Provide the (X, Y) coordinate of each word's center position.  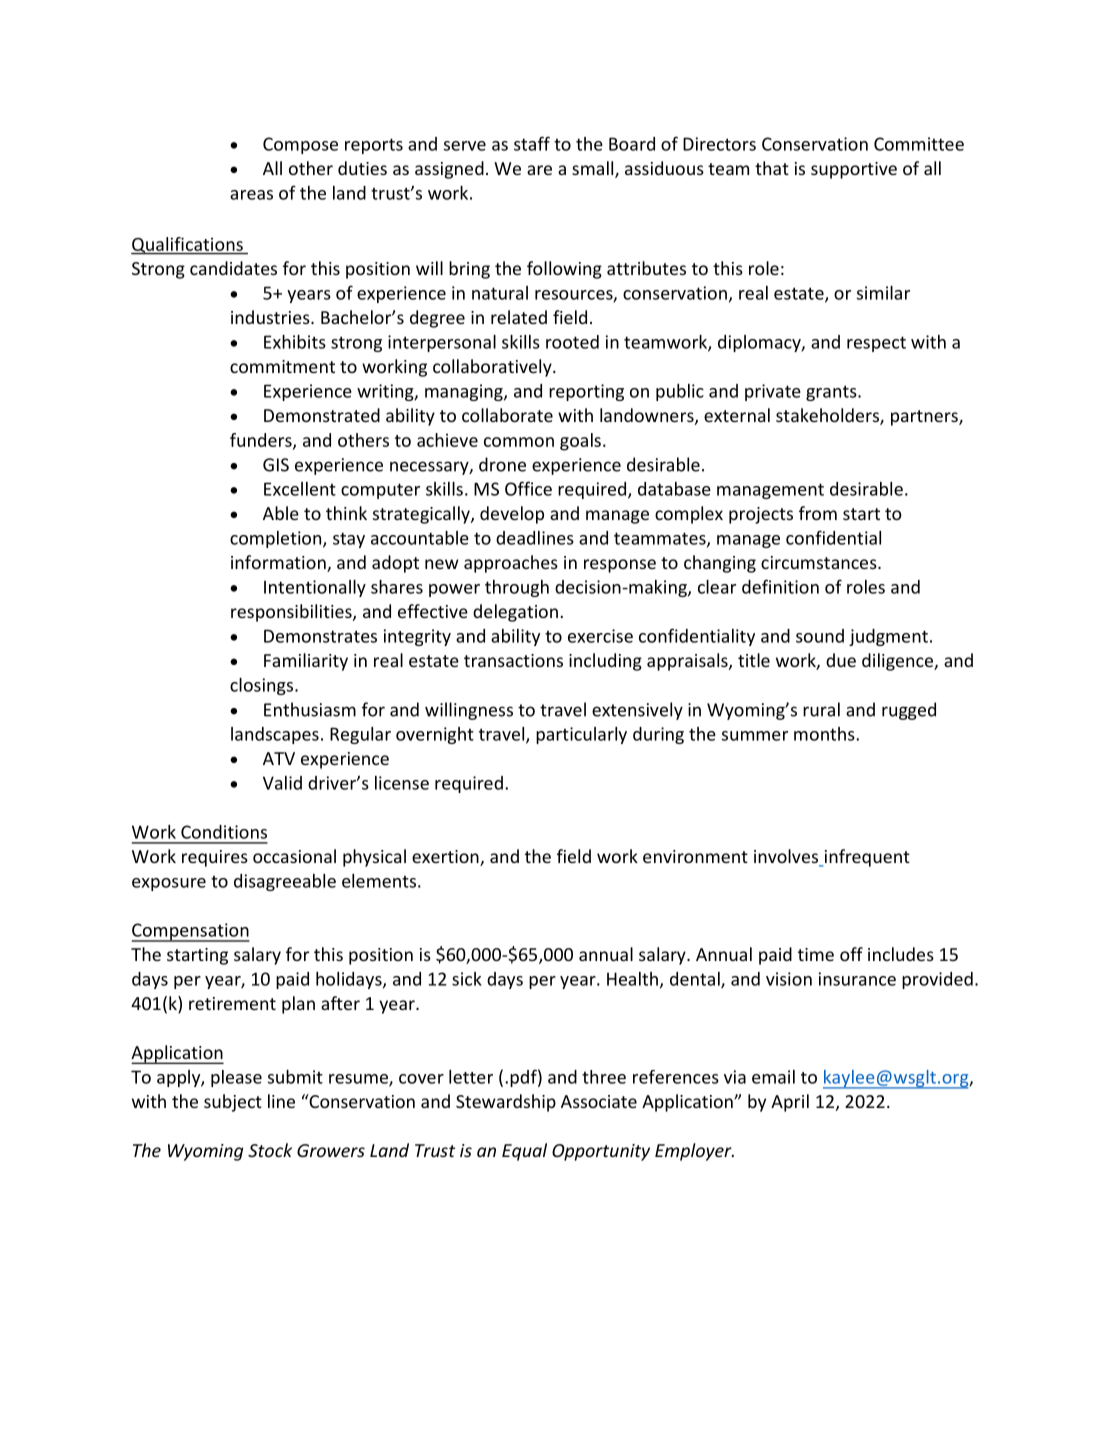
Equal (524, 1152)
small (594, 169)
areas (251, 195)
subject (233, 1103)
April (790, 1103)
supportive (854, 170)
